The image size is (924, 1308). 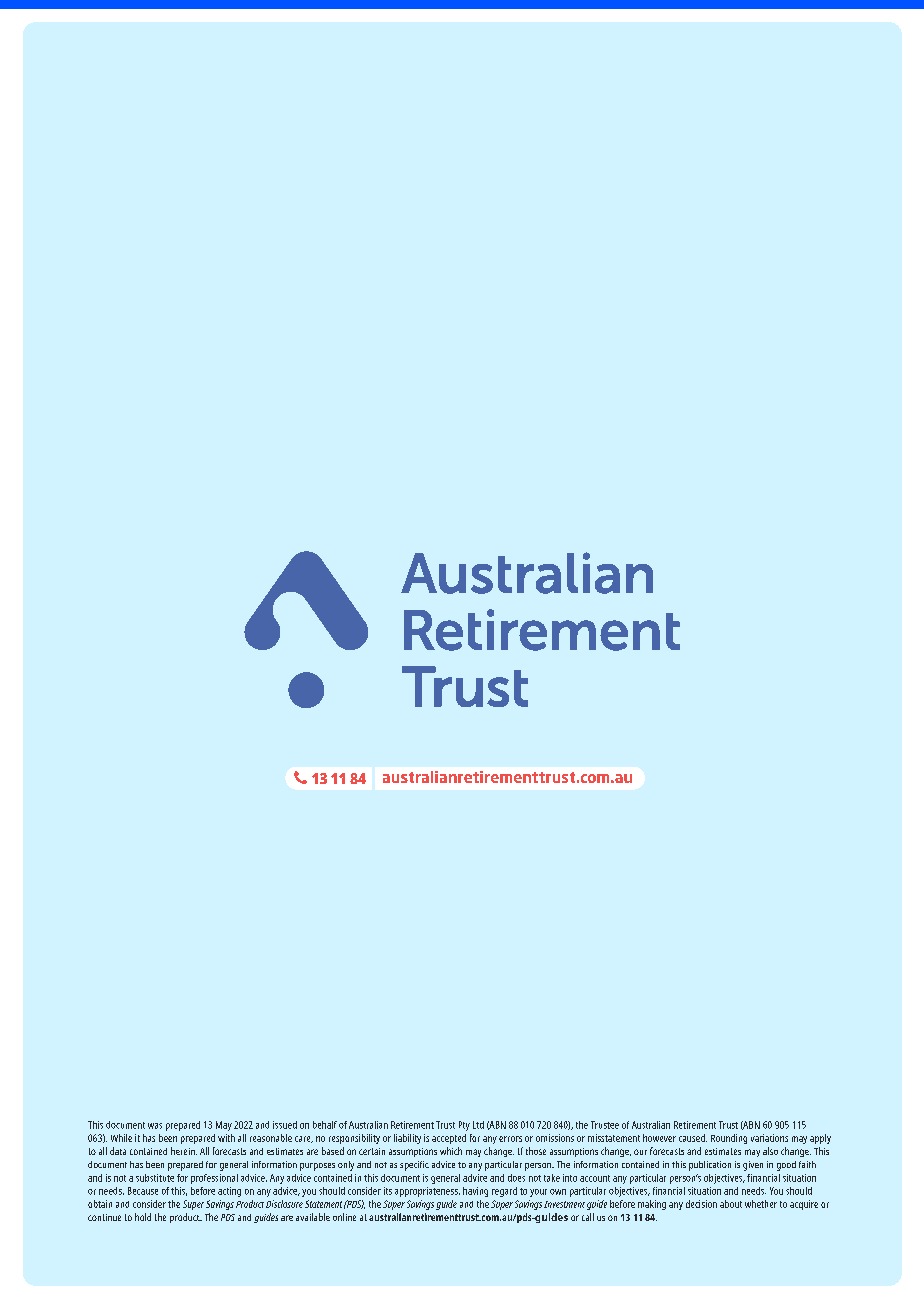 I want to click on Pty, so click(x=464, y=1126).
